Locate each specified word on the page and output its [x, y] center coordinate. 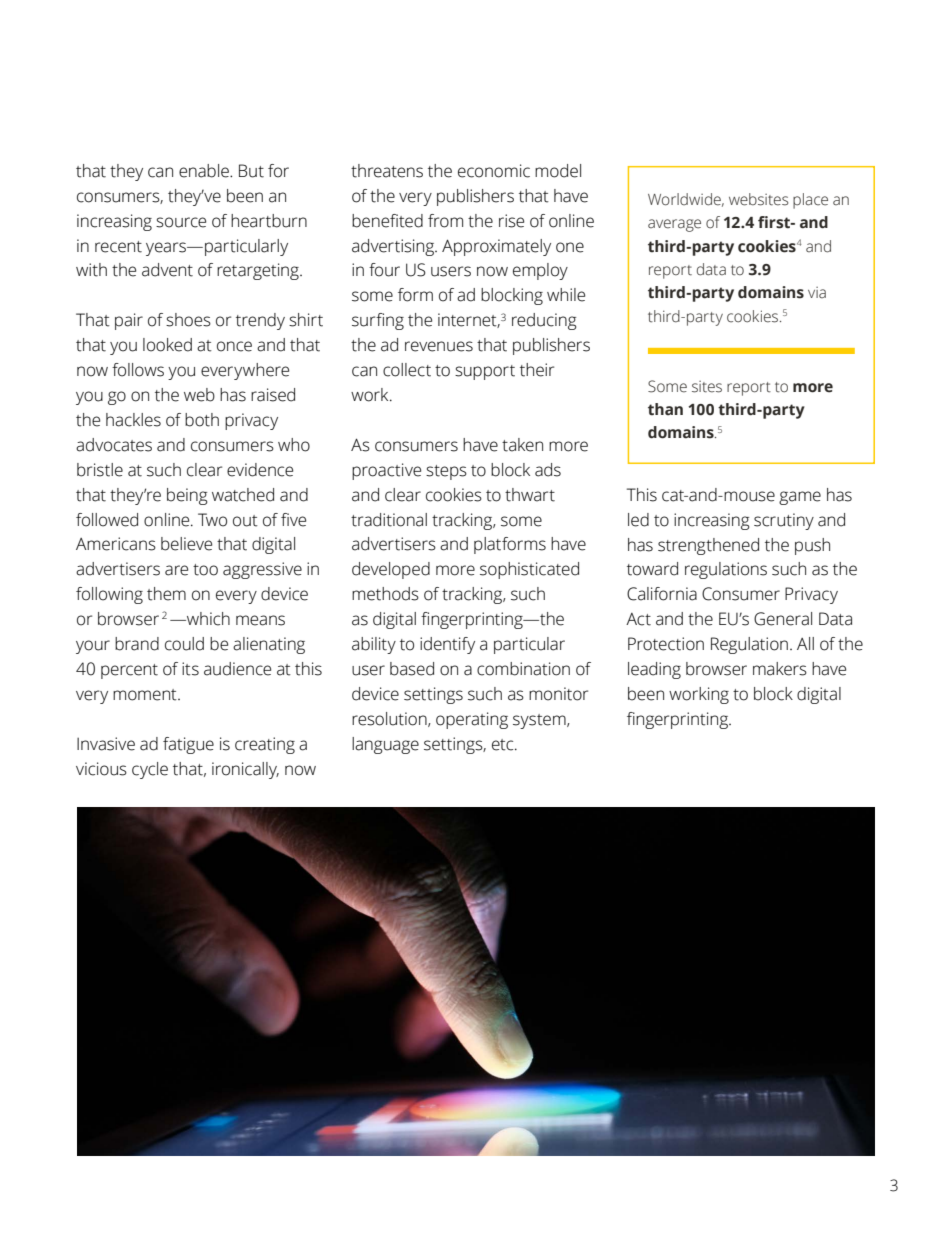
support [485, 372]
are [176, 570]
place [810, 201]
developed [391, 570]
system [540, 721]
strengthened [708, 546]
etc [504, 745]
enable [205, 171]
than [665, 409]
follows [138, 370]
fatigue [188, 745]
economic [494, 171]
